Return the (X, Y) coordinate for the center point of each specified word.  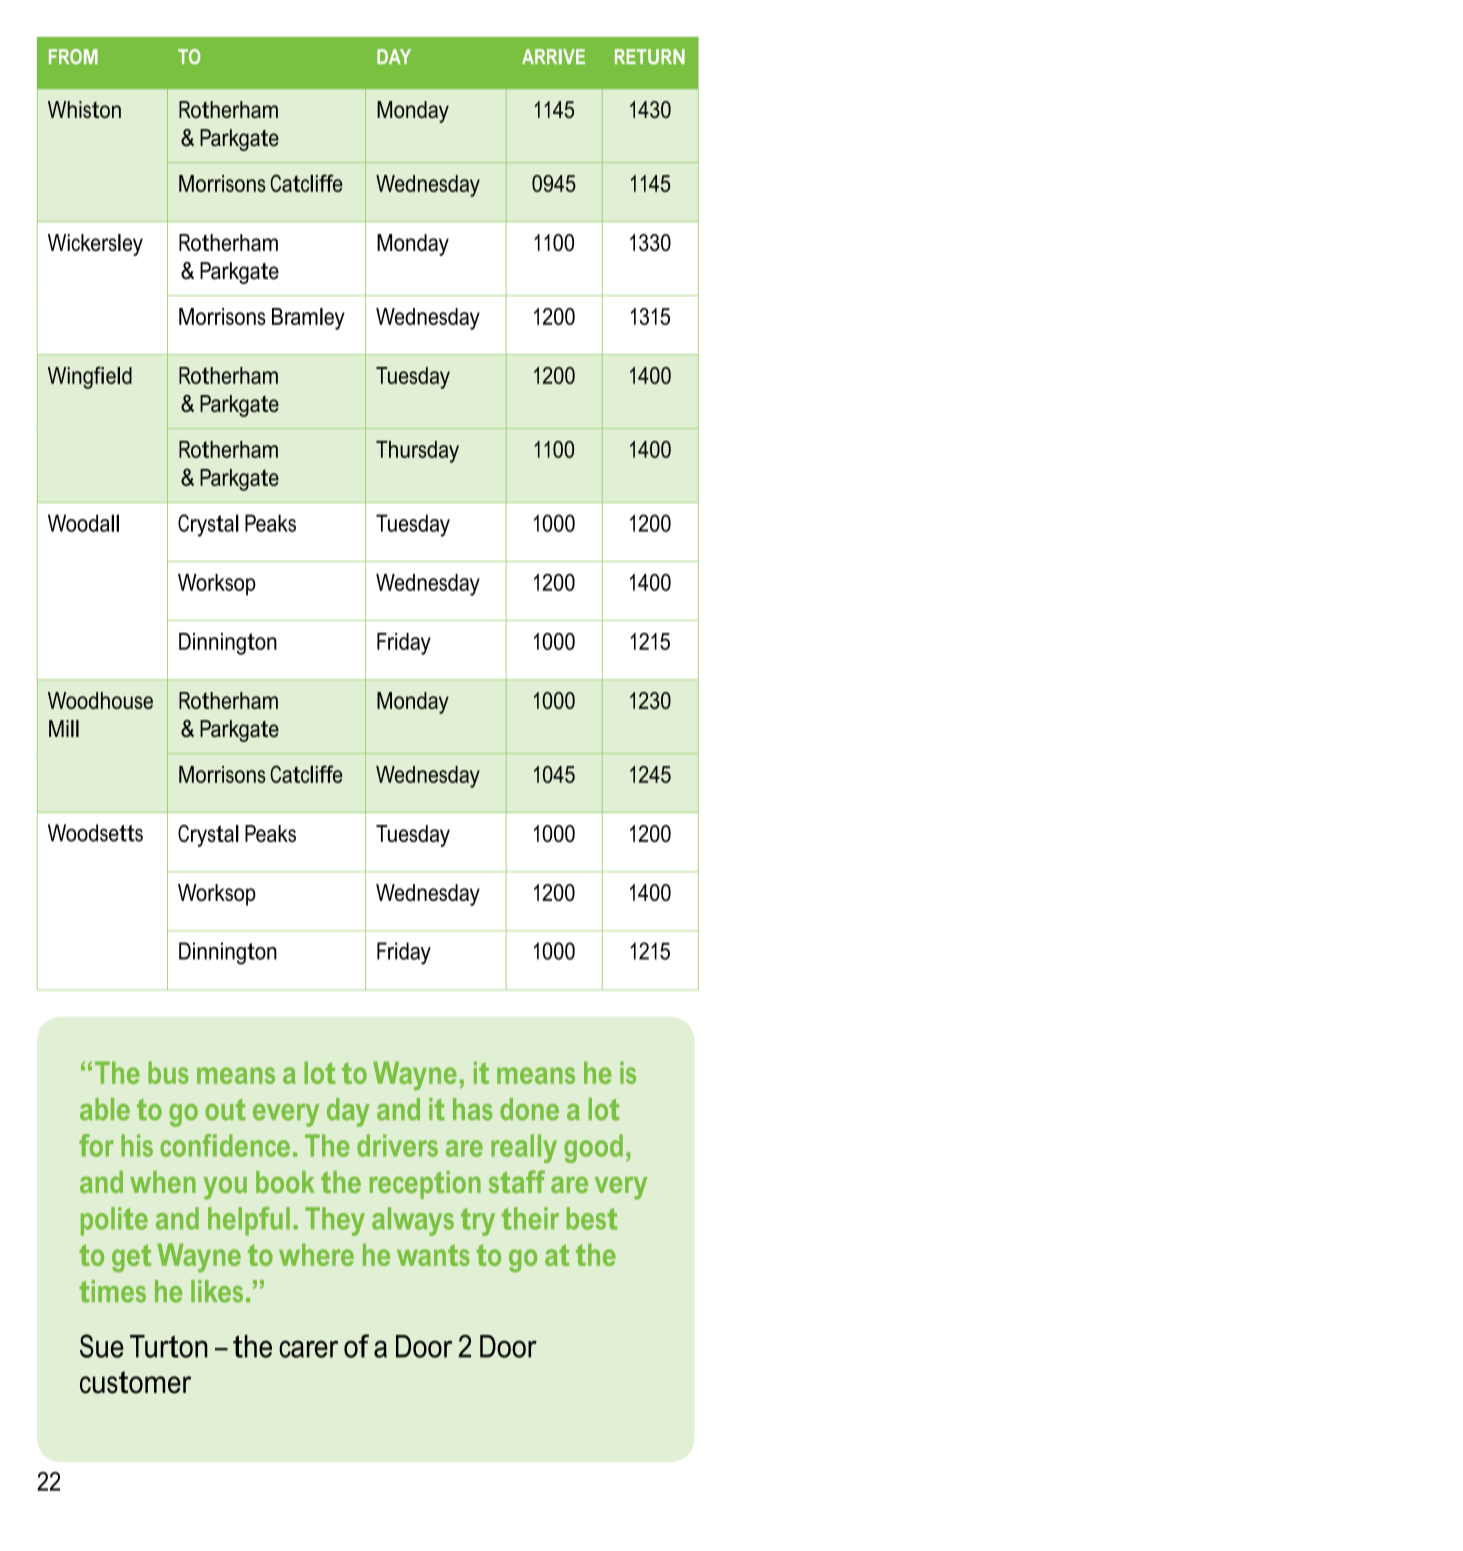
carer (308, 1349)
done (529, 1109)
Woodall (83, 523)
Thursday (417, 452)
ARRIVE (553, 56)
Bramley (308, 319)
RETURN (650, 56)
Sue (102, 1346)
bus (168, 1072)
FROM (73, 56)
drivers (397, 1145)
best (592, 1218)
